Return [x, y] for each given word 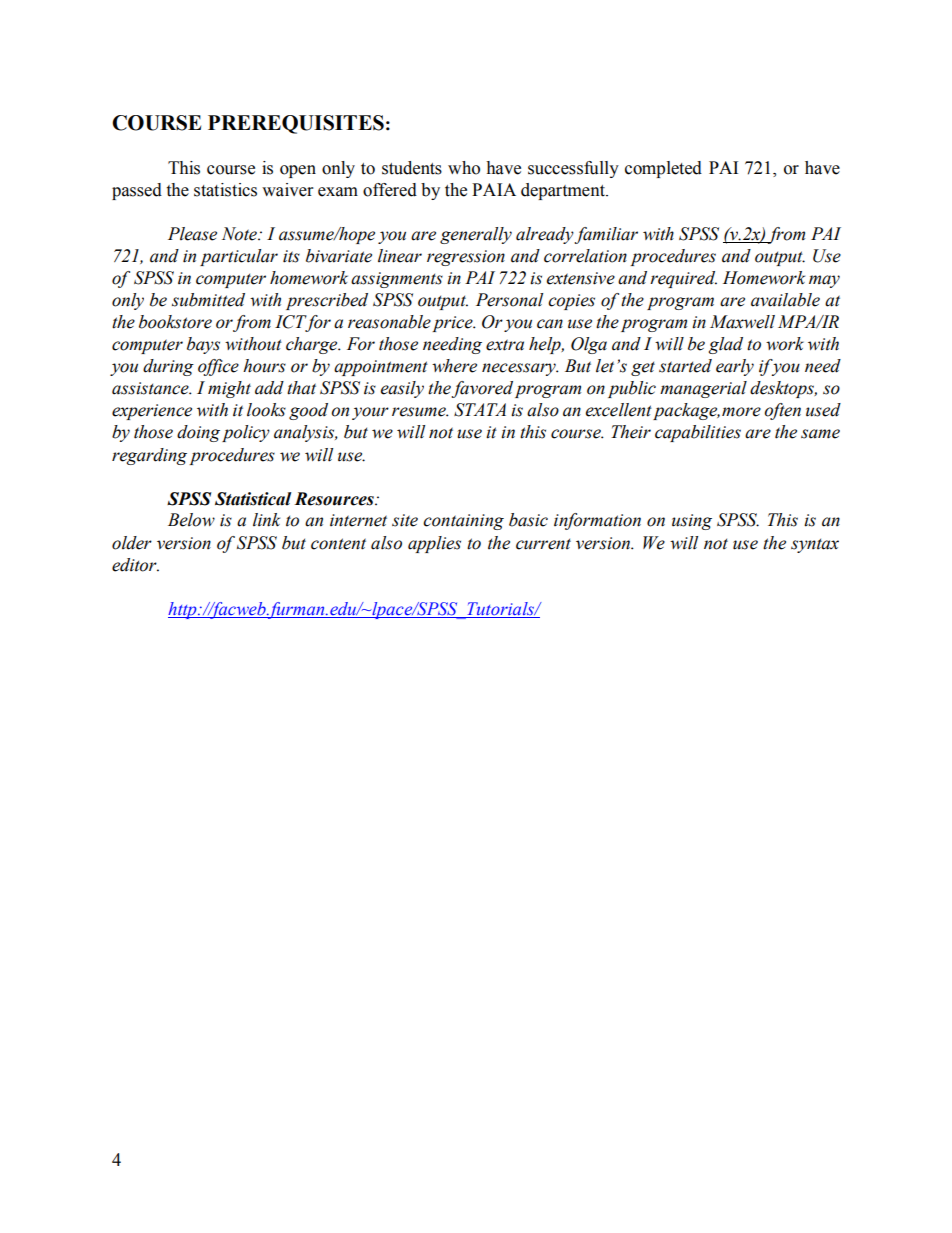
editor [135, 565]
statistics [225, 190]
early [735, 367]
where [454, 366]
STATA [480, 410]
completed [663, 169]
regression [466, 258]
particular [239, 257]
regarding [149, 456]
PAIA [494, 189]
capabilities [698, 433]
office [218, 367]
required [683, 279]
